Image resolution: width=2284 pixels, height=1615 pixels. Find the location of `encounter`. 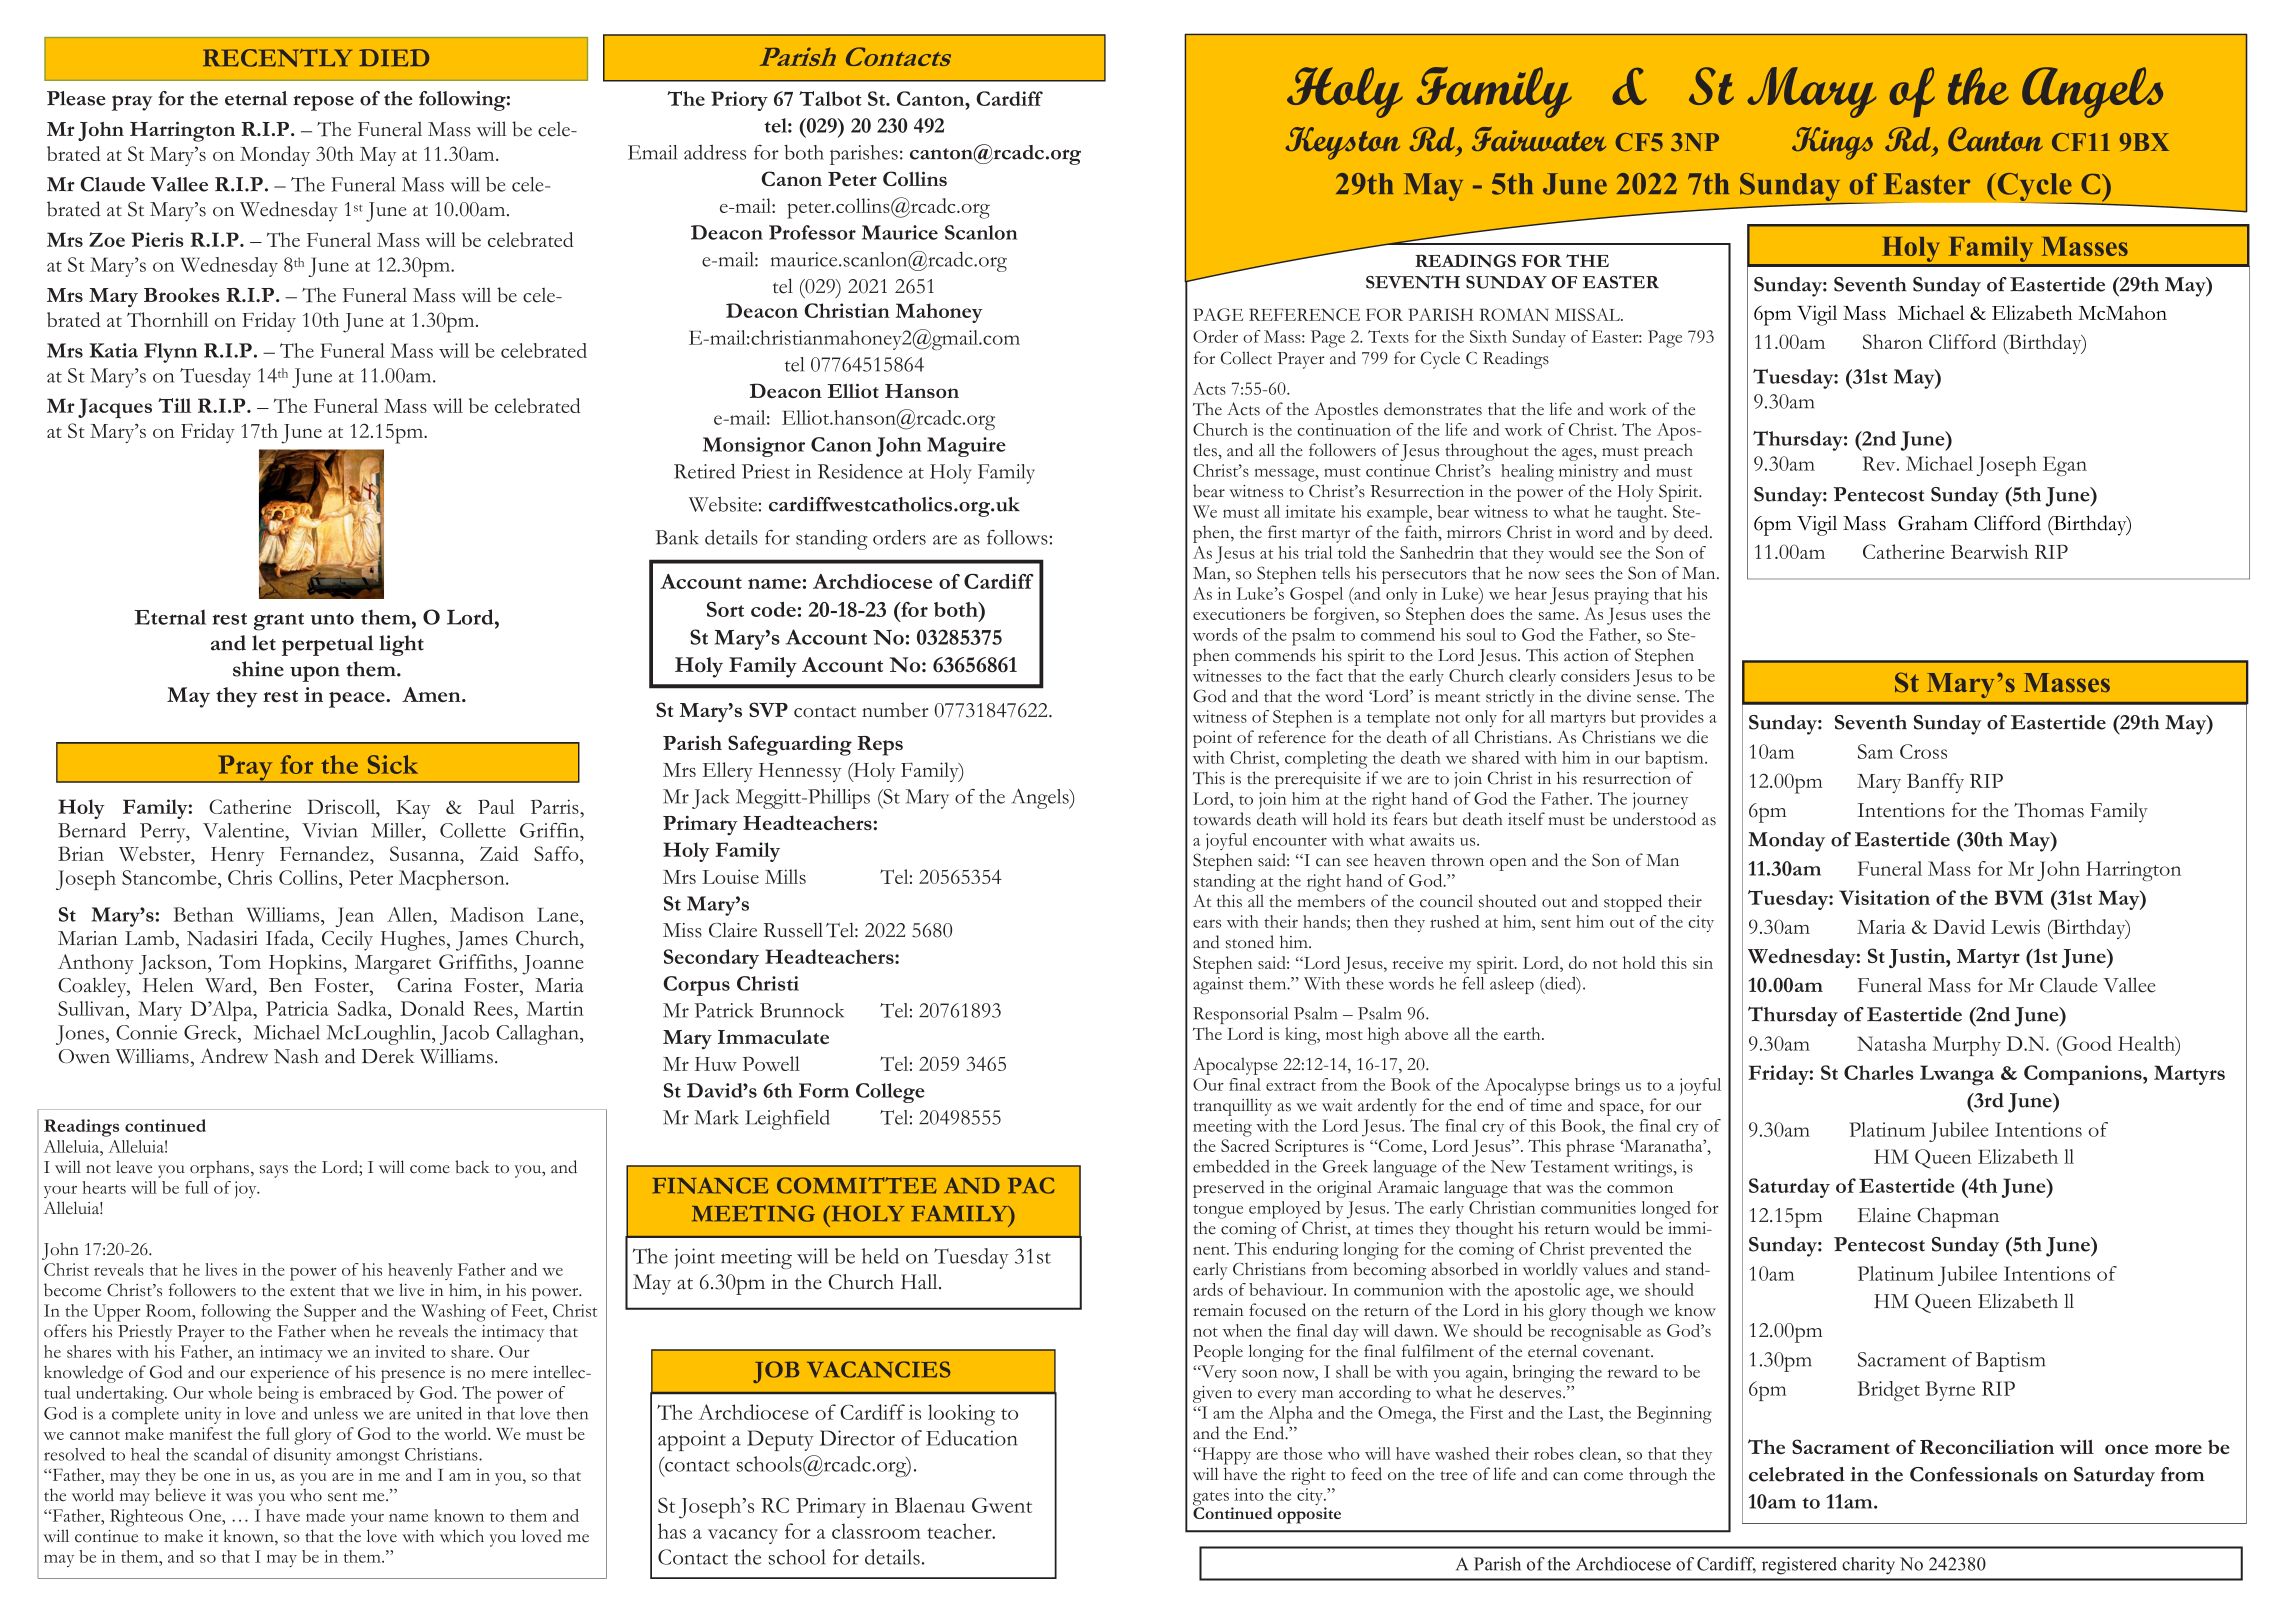

encounter is located at coordinates (1290, 841).
